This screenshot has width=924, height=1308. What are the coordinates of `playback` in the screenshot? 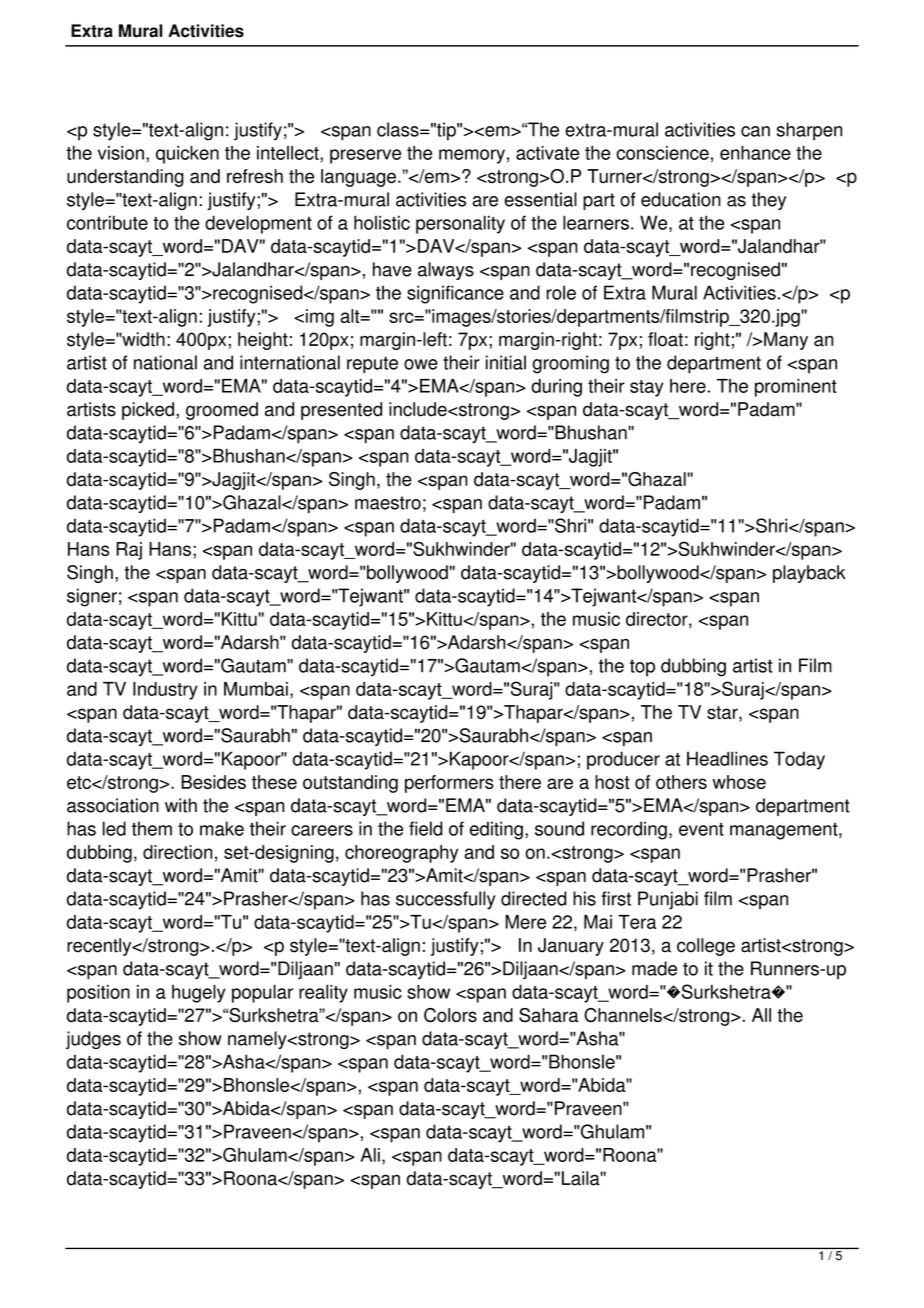 It's located at (809, 574).
